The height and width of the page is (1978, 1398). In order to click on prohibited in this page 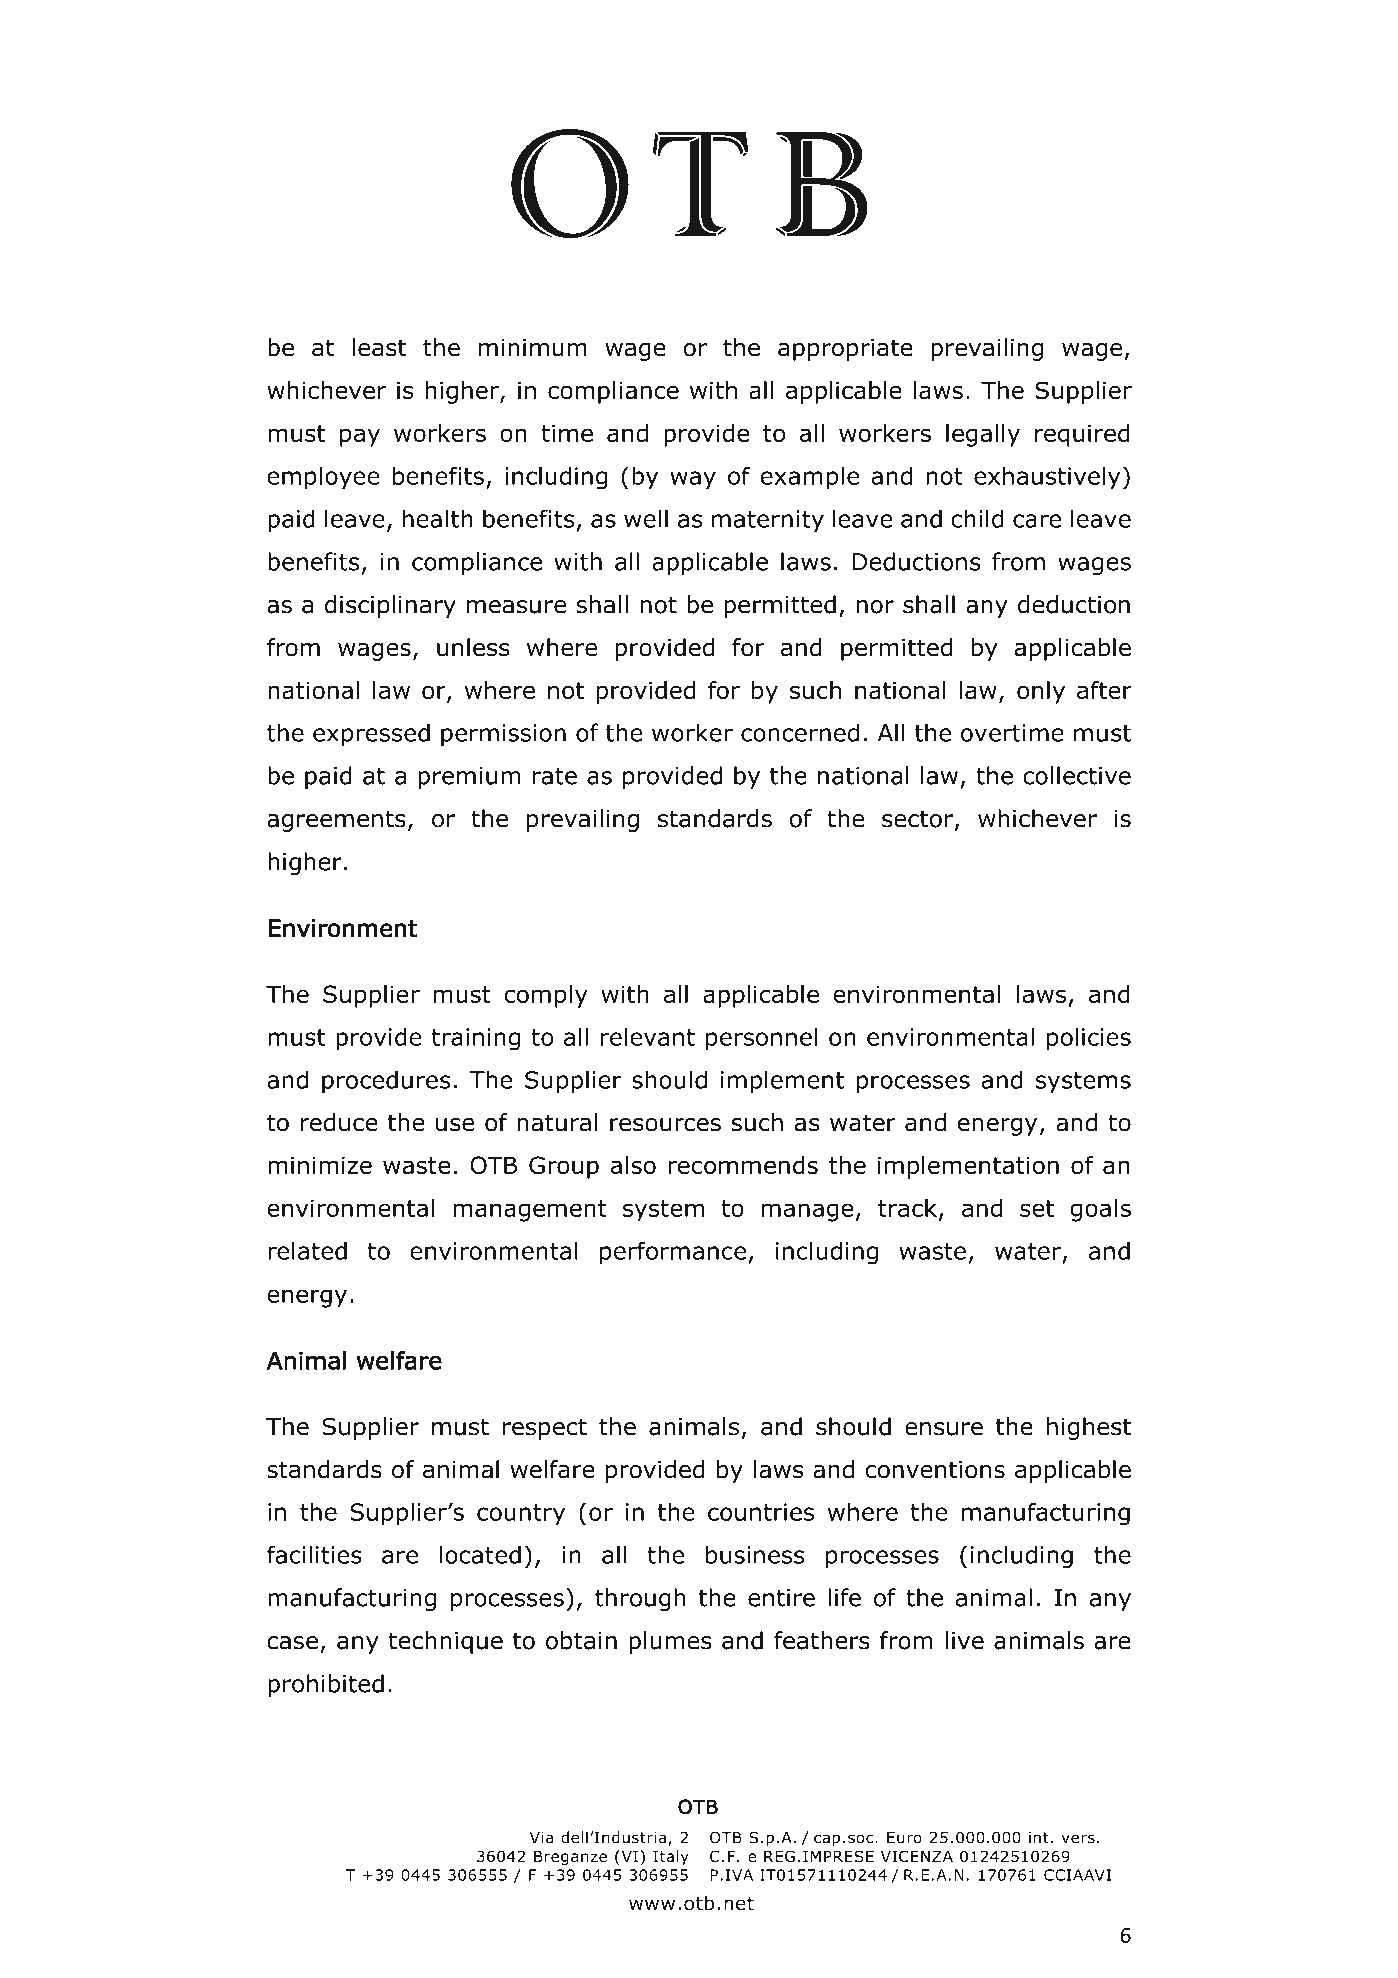, I will do `click(326, 1685)`.
